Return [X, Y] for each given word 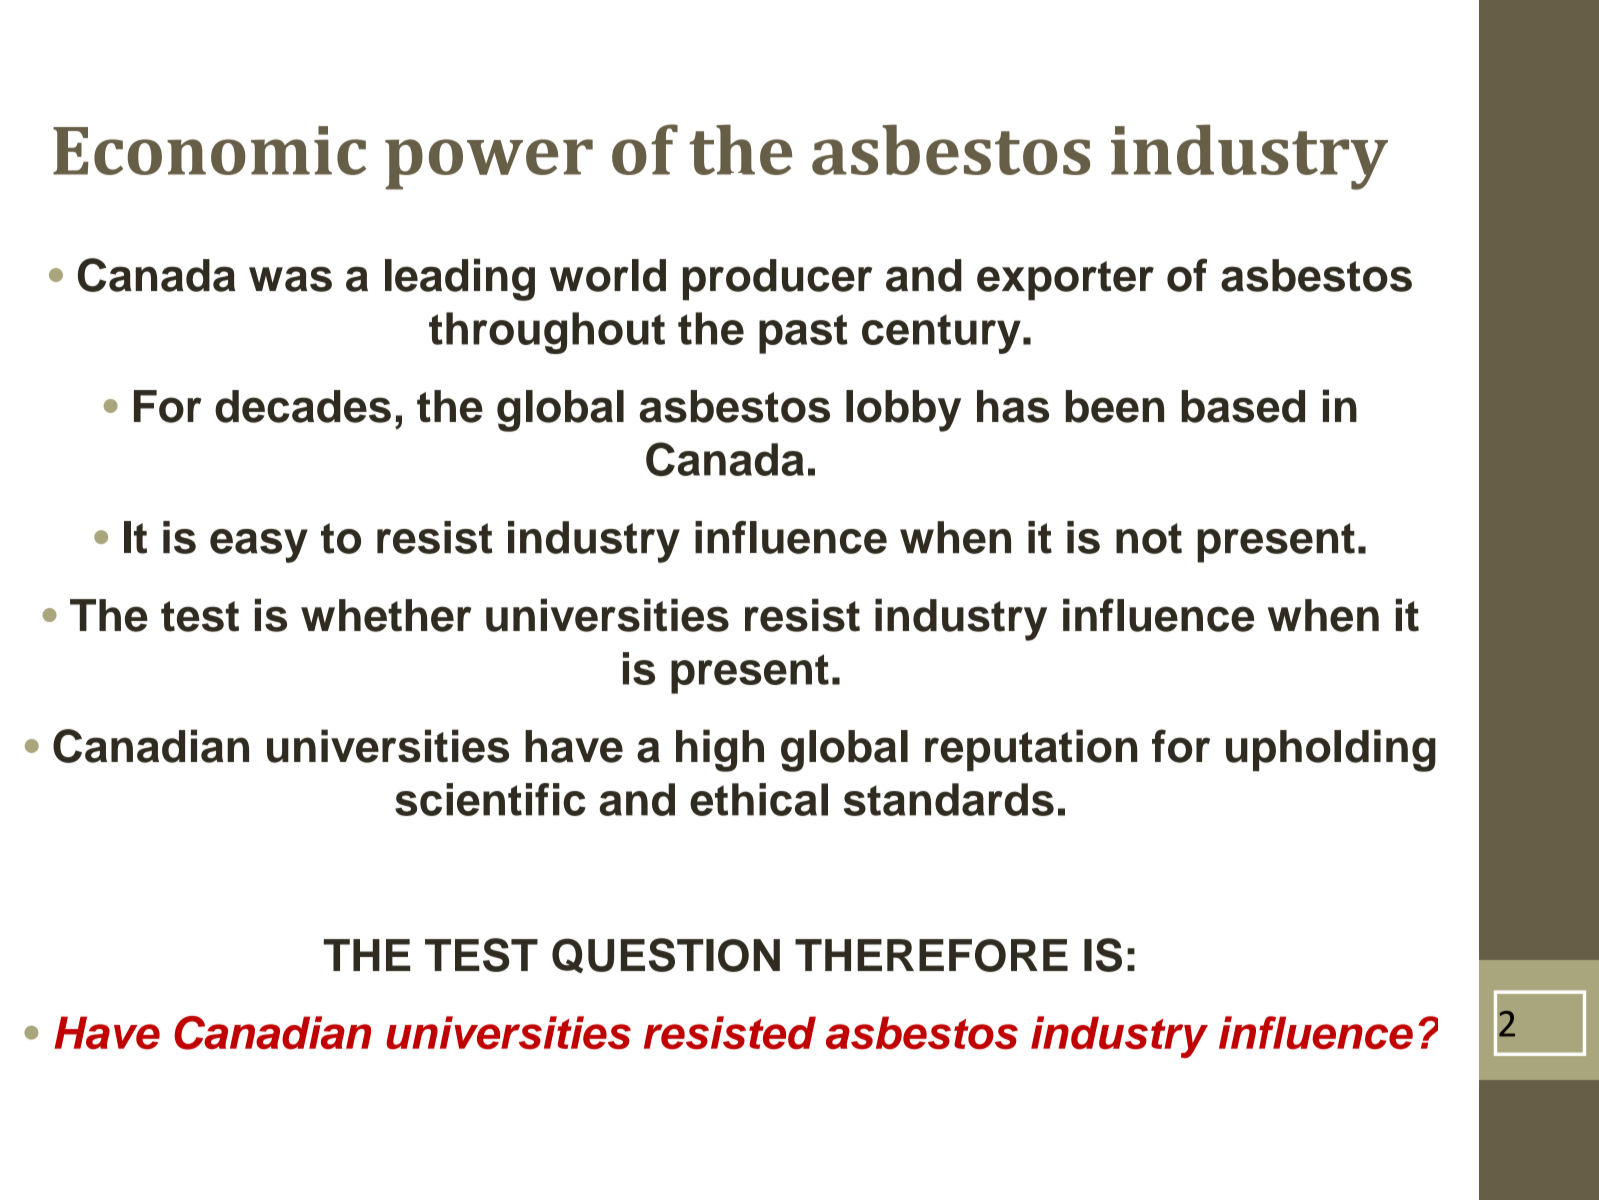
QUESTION [666, 955]
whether [386, 615]
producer [777, 280]
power [489, 164]
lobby [903, 411]
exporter [1065, 281]
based [1243, 406]
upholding [1331, 750]
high [720, 750]
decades [303, 406]
